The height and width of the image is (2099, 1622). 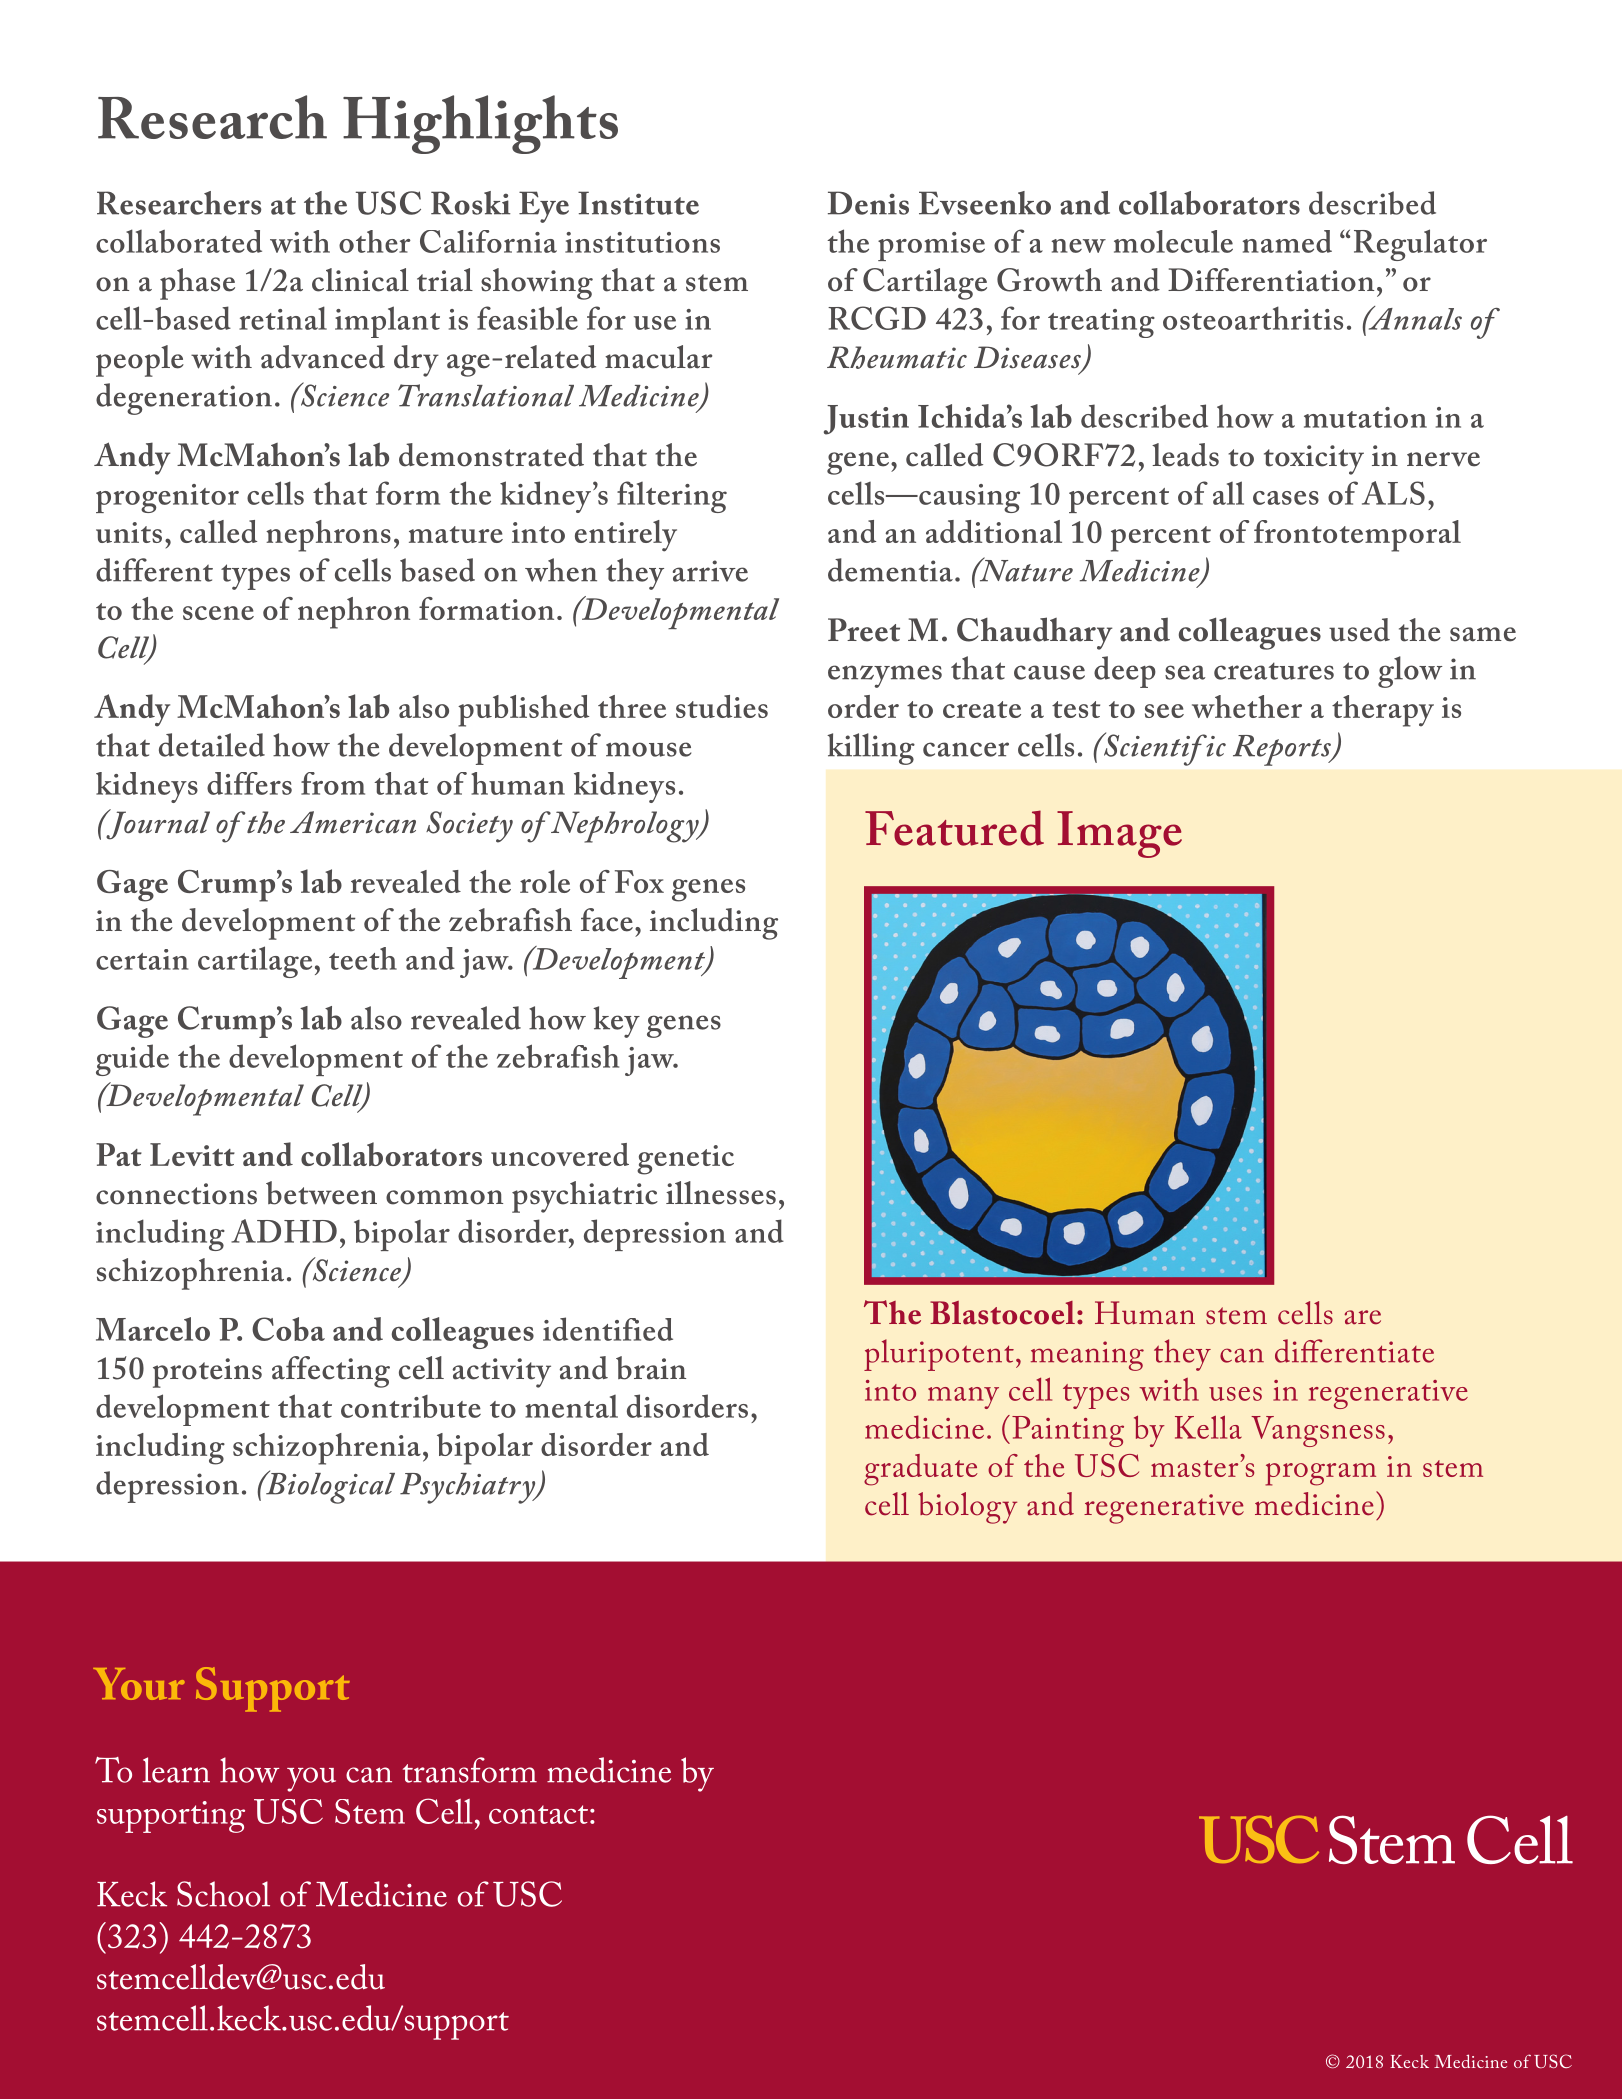 I want to click on detailed, so click(x=212, y=745).
